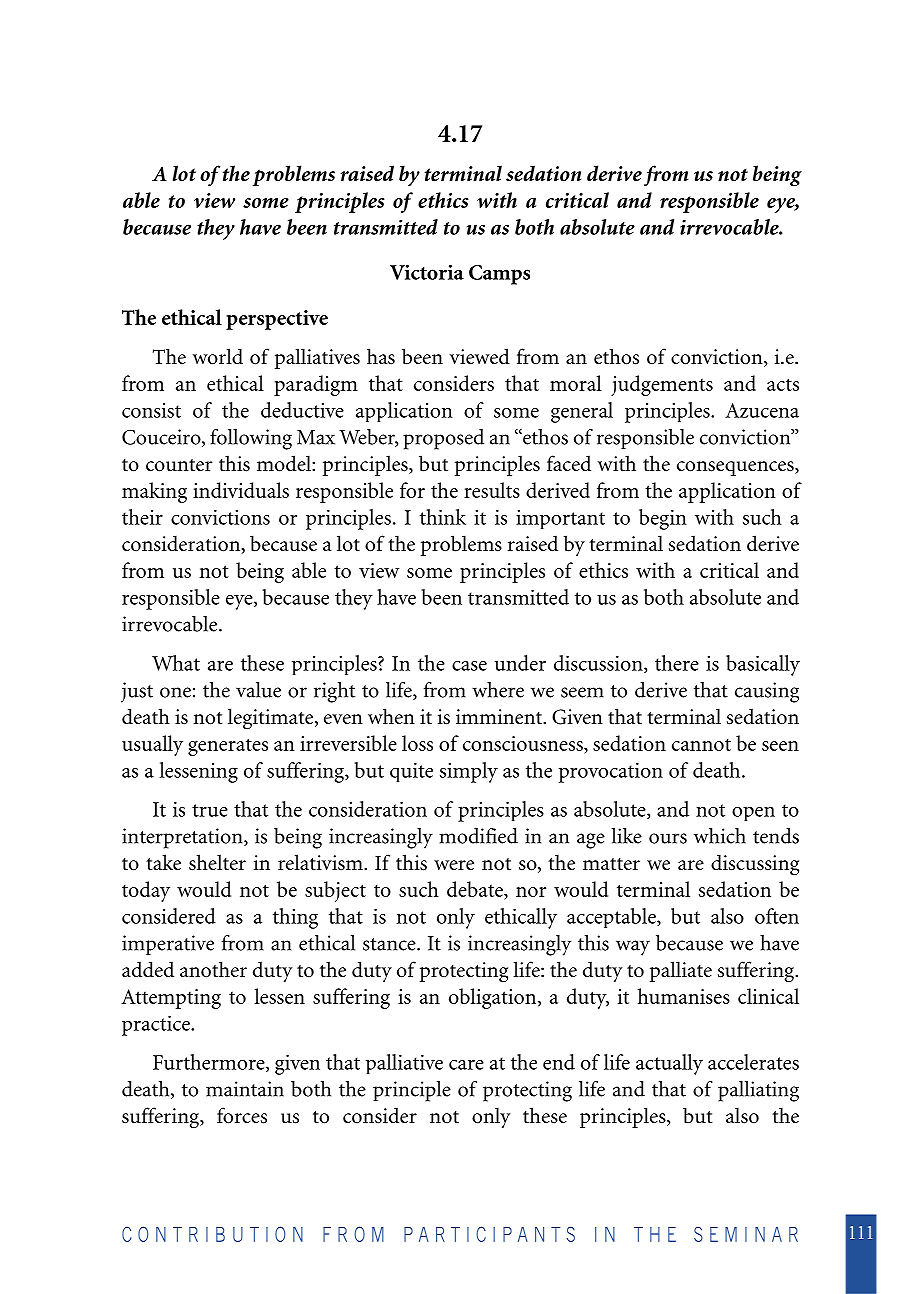 The height and width of the page is (1294, 924). What do you see at coordinates (228, 747) in the page?
I see `generates` at bounding box center [228, 747].
